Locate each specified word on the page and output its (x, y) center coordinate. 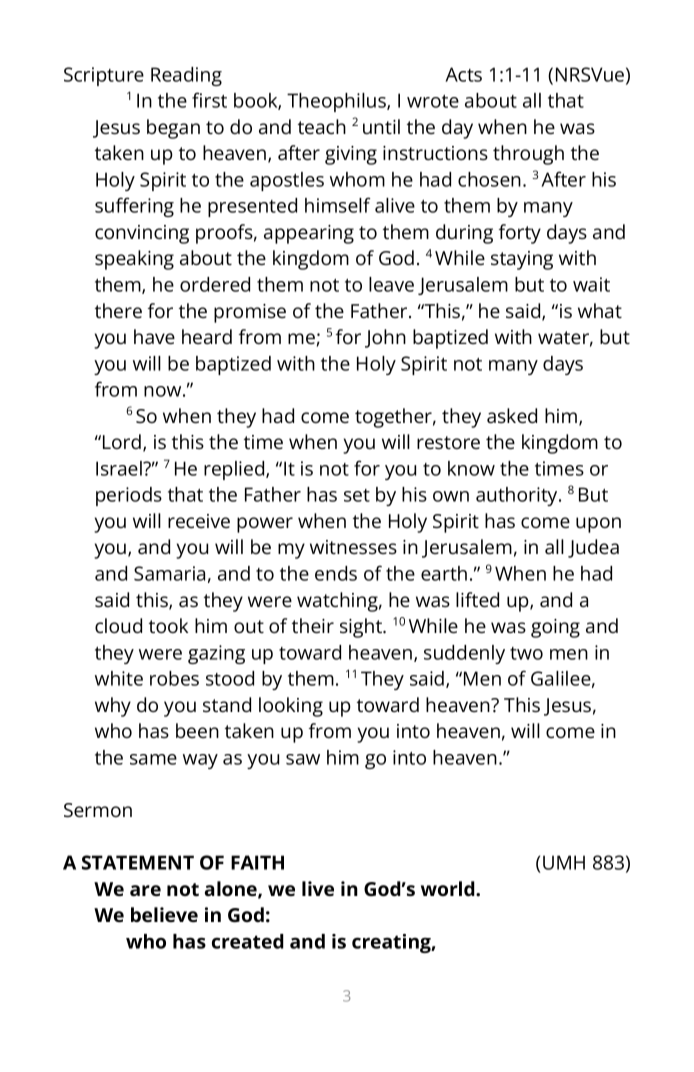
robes (174, 678)
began (173, 129)
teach (322, 126)
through (528, 155)
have (154, 336)
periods (129, 496)
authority (518, 496)
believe (164, 914)
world (449, 888)
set (357, 495)
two (526, 653)
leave (391, 284)
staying (522, 260)
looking (291, 707)
